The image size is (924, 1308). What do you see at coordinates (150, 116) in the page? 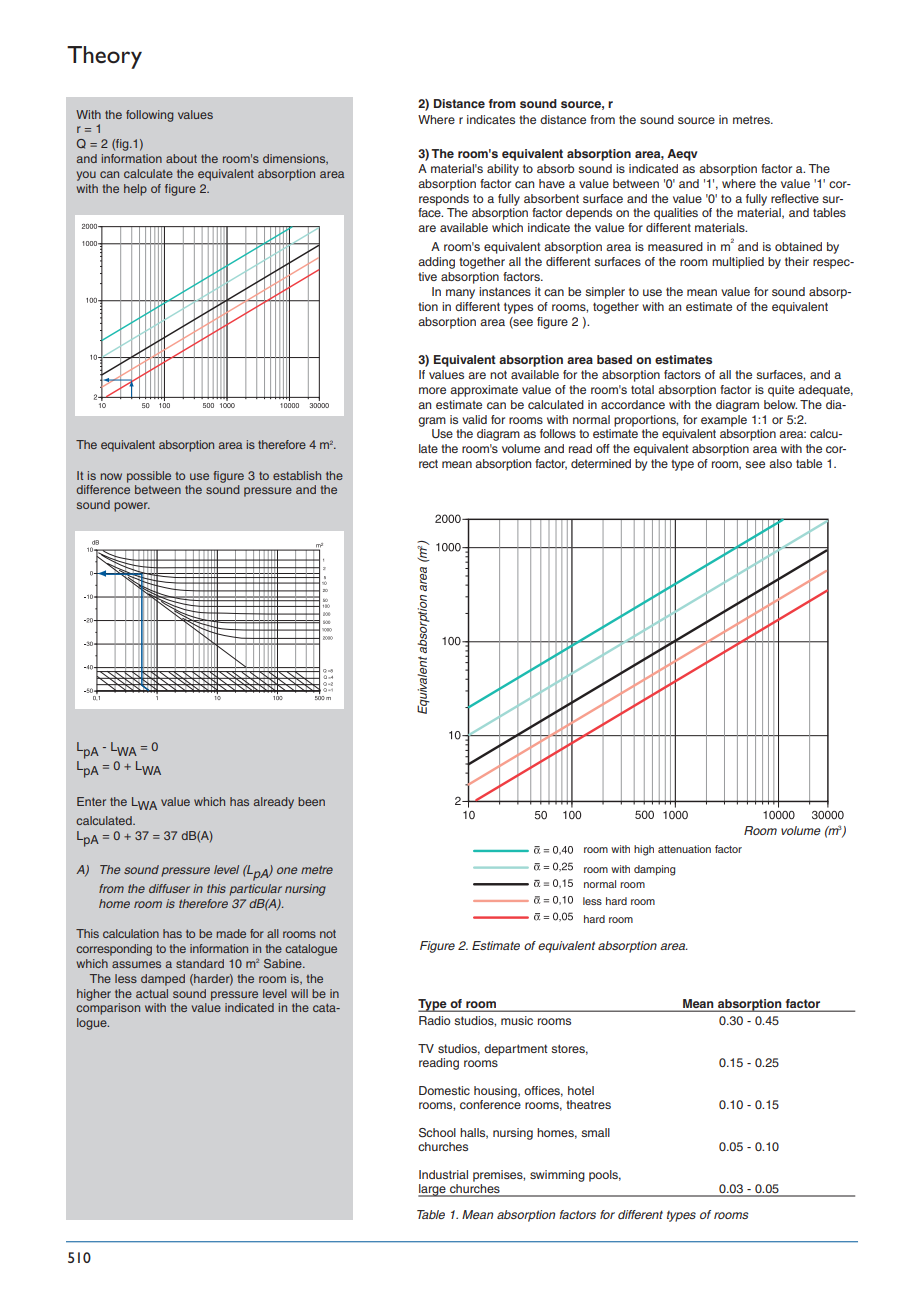
I see `following` at bounding box center [150, 116].
